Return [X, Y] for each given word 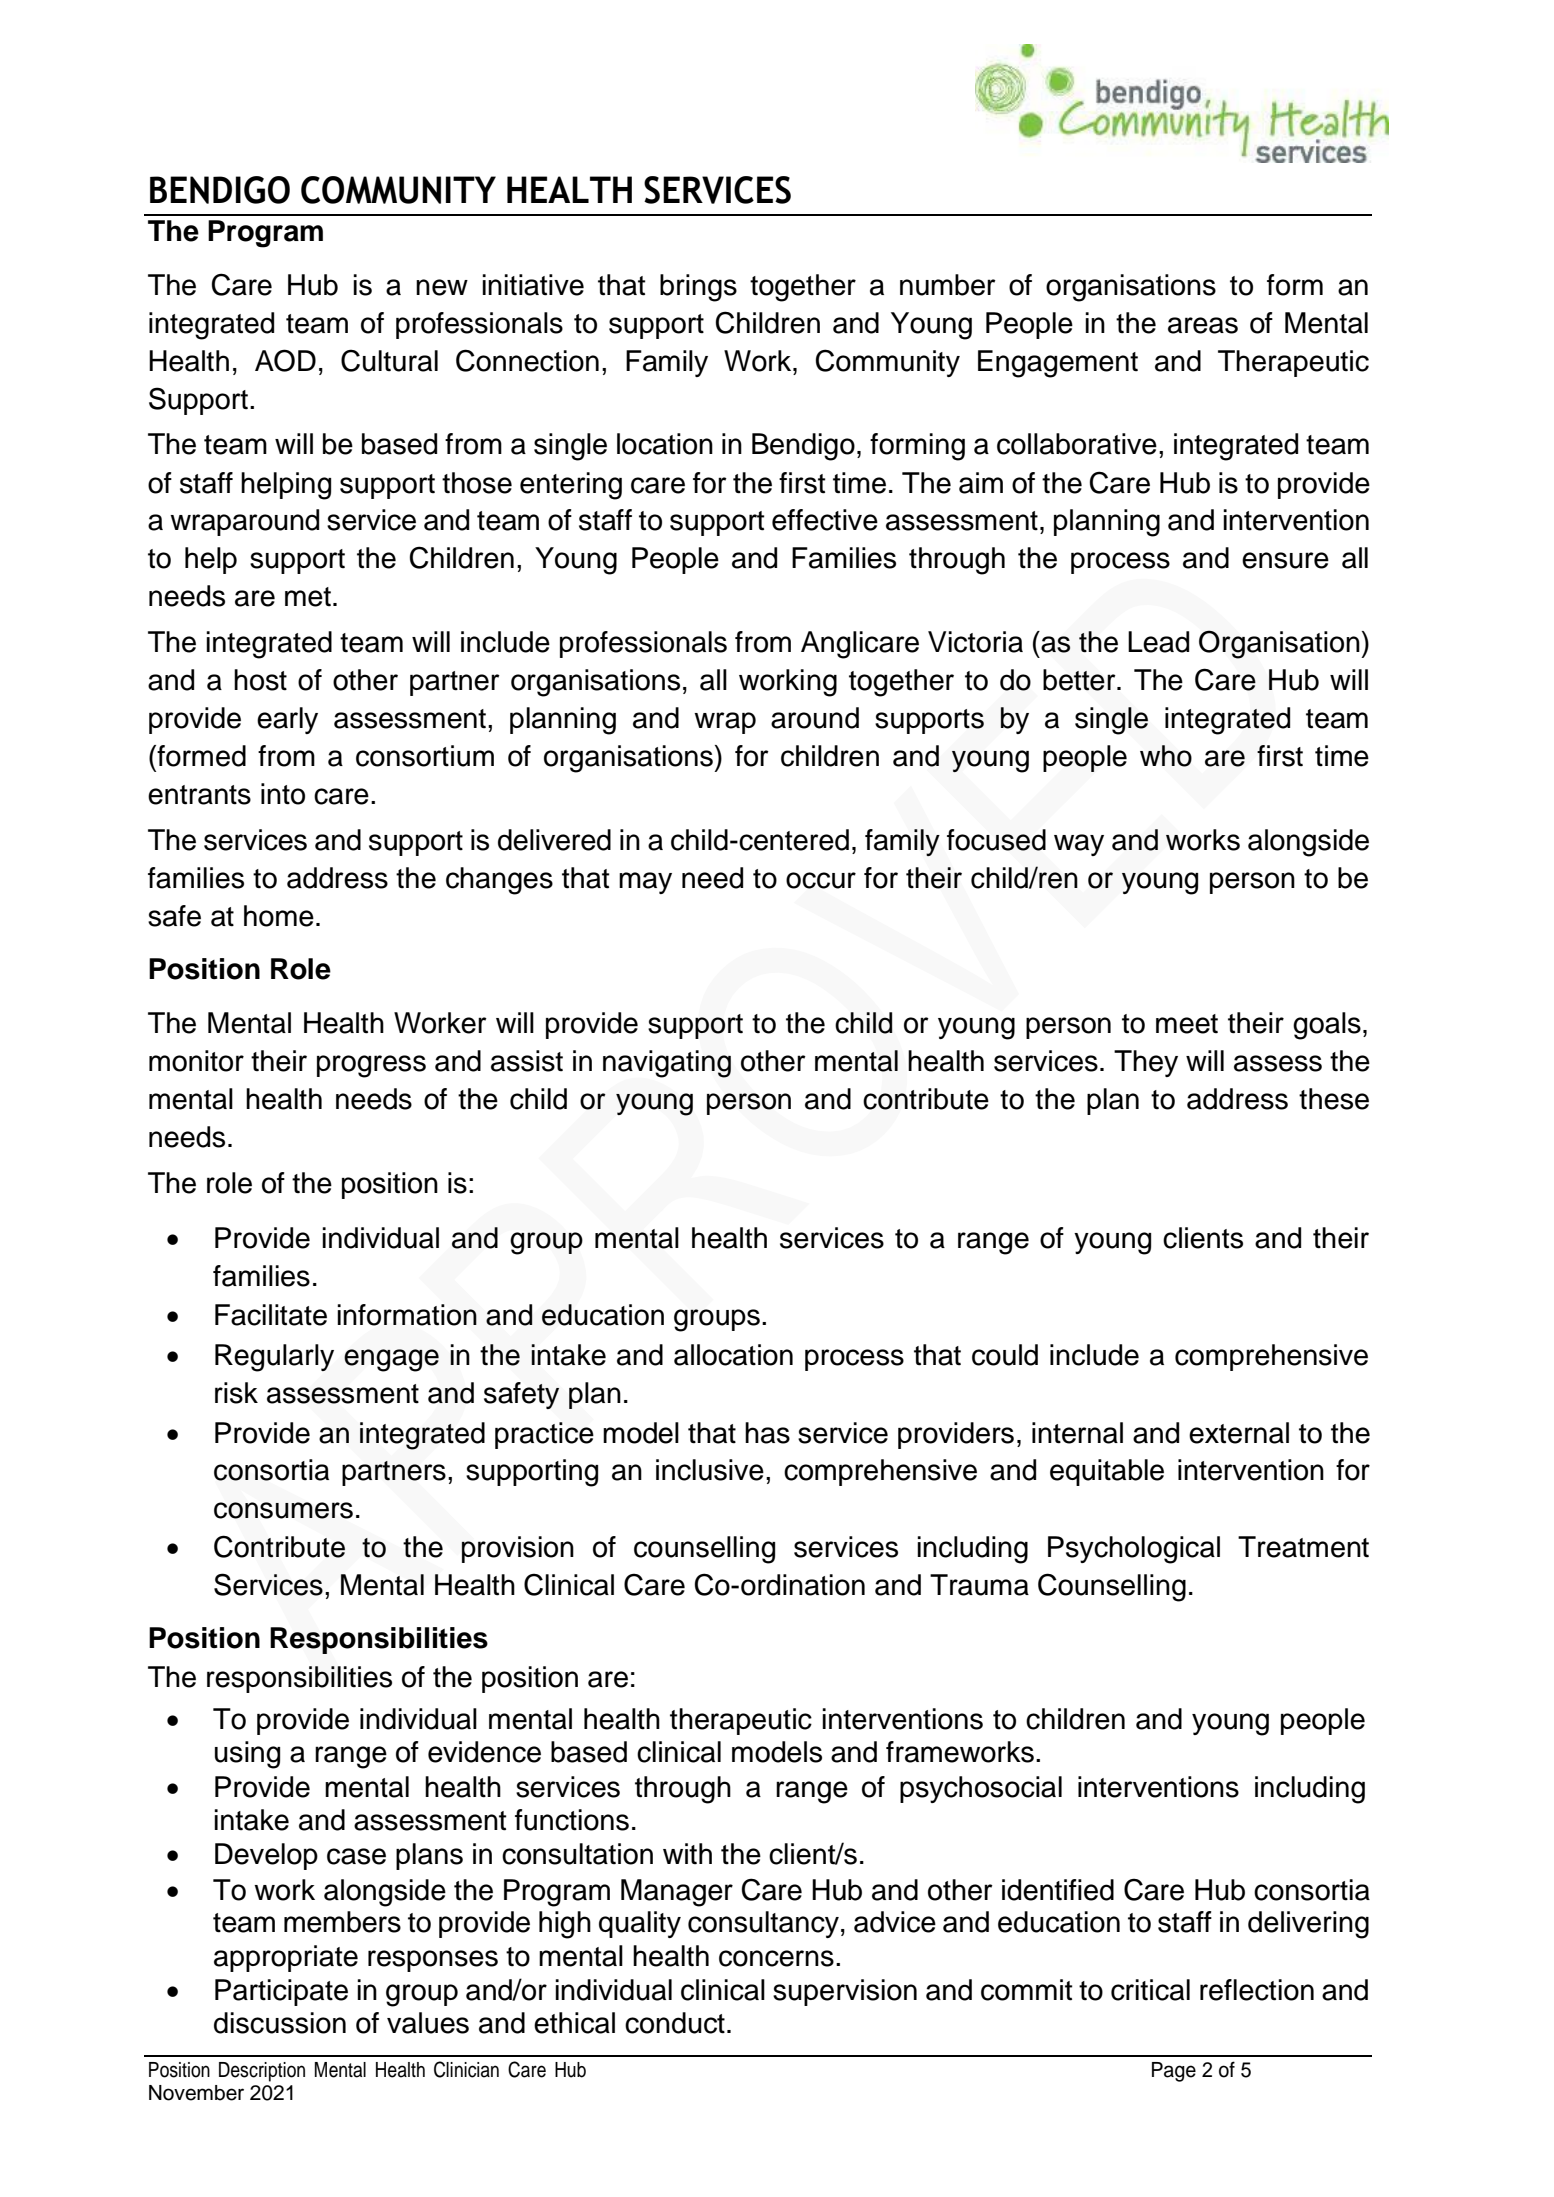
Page [1174, 2072]
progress [371, 1066]
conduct [675, 2023]
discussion [280, 2023]
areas [1203, 325]
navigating [667, 1064]
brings [698, 288]
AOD [285, 360]
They [1146, 1063]
